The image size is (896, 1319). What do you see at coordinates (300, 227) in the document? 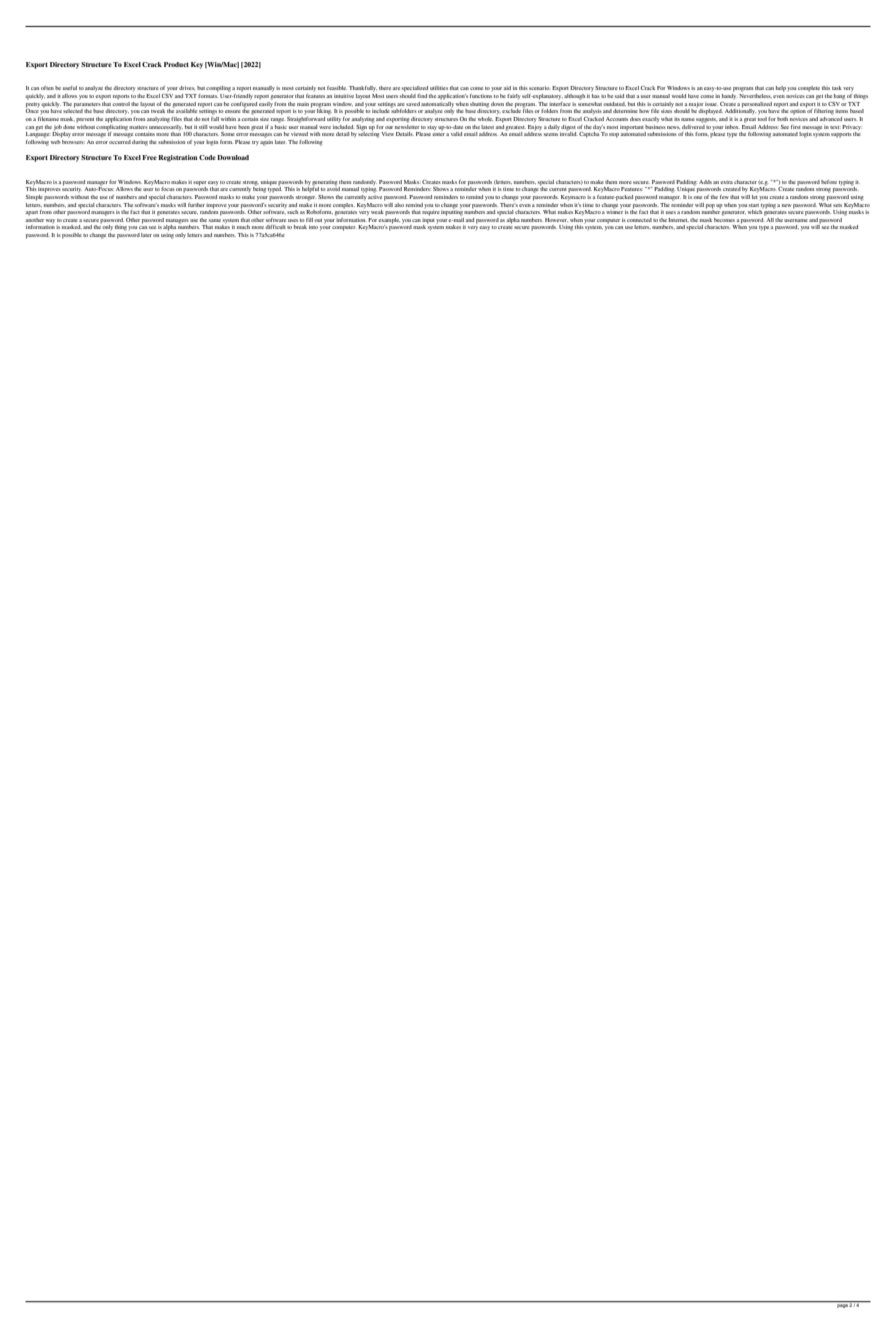
I see `break` at bounding box center [300, 227].
